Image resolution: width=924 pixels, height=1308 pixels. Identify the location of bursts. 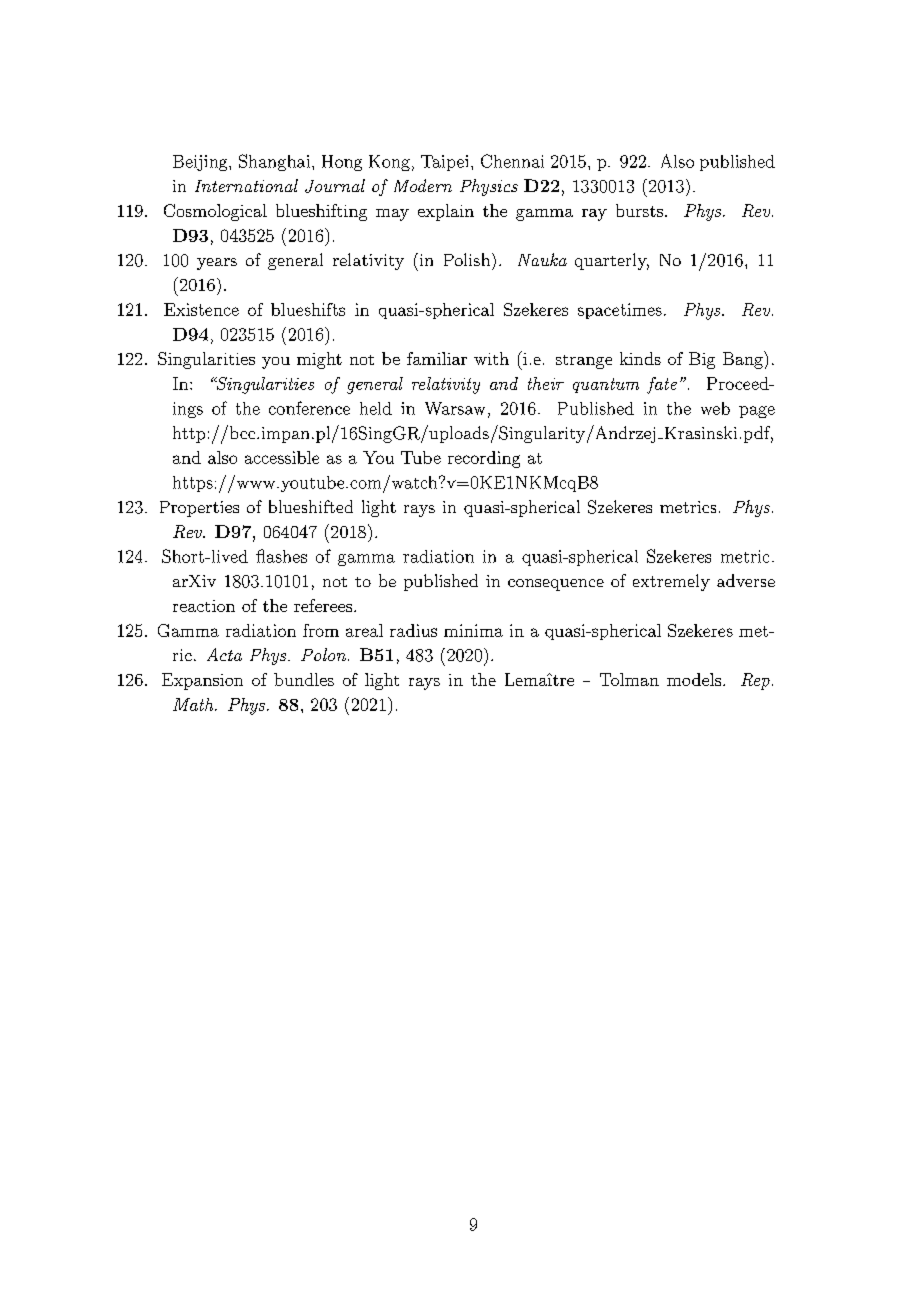
(639, 210).
